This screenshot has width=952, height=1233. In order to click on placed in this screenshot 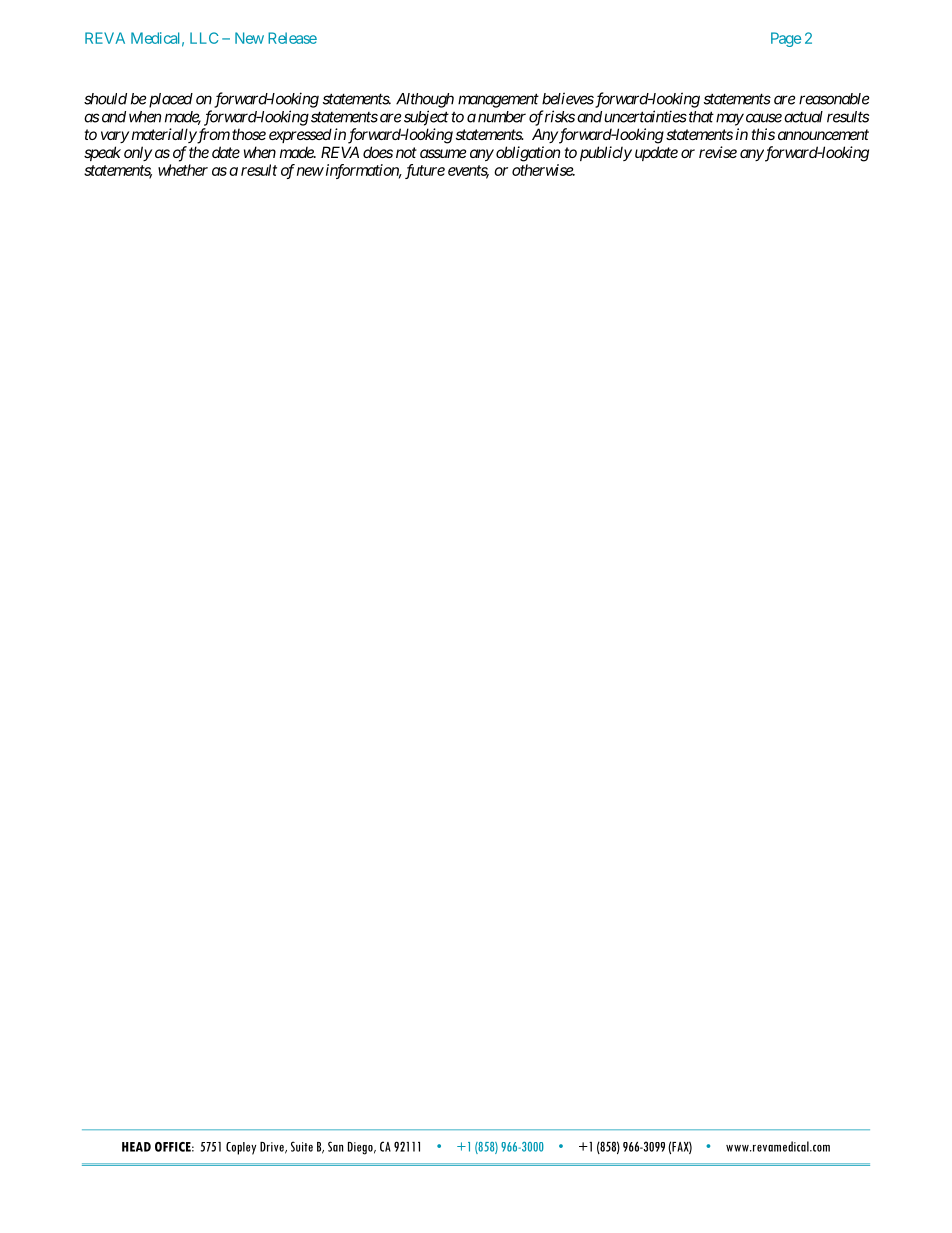, I will do `click(171, 100)`.
